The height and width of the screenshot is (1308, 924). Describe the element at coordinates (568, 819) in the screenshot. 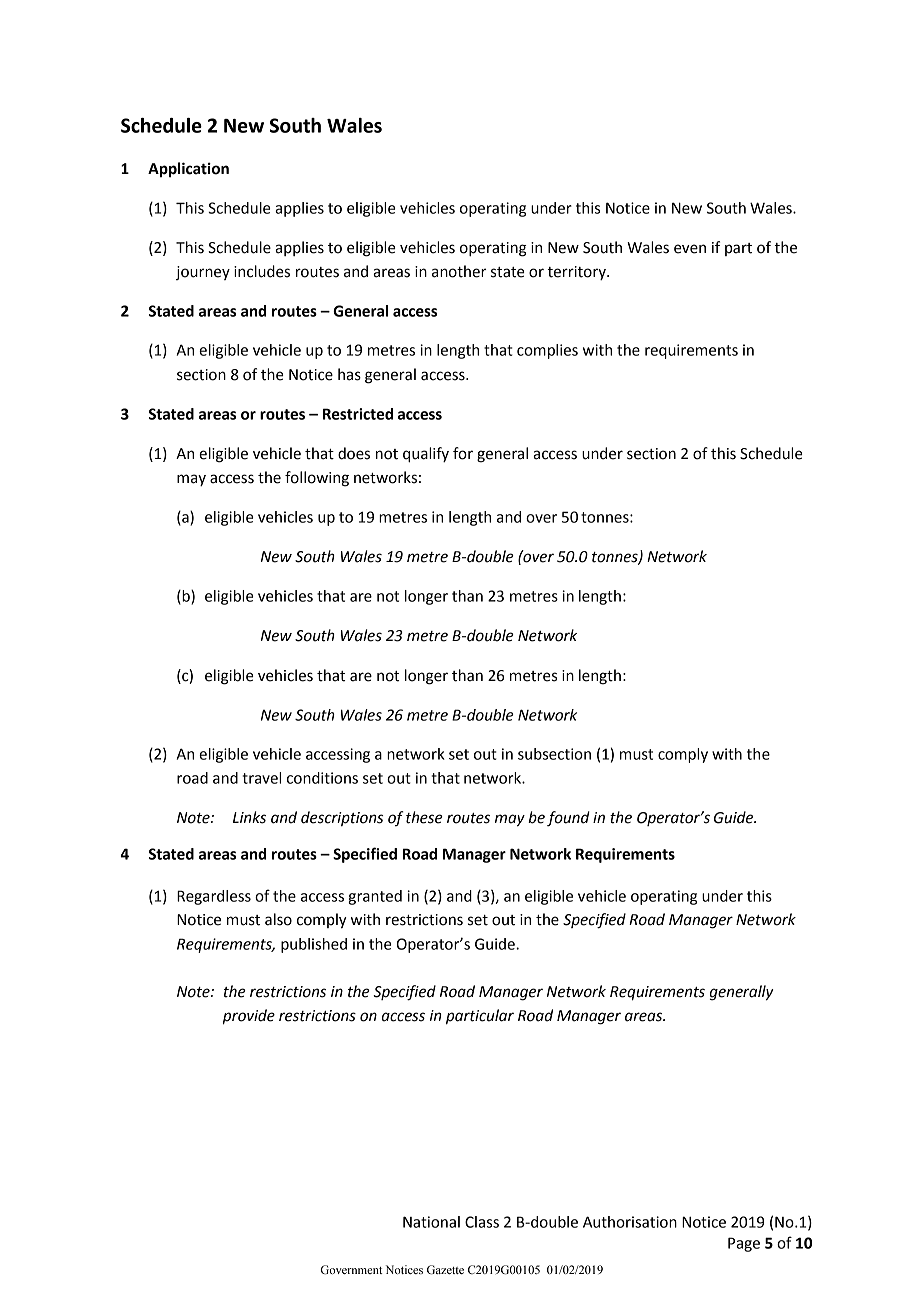

I see `found` at that location.
